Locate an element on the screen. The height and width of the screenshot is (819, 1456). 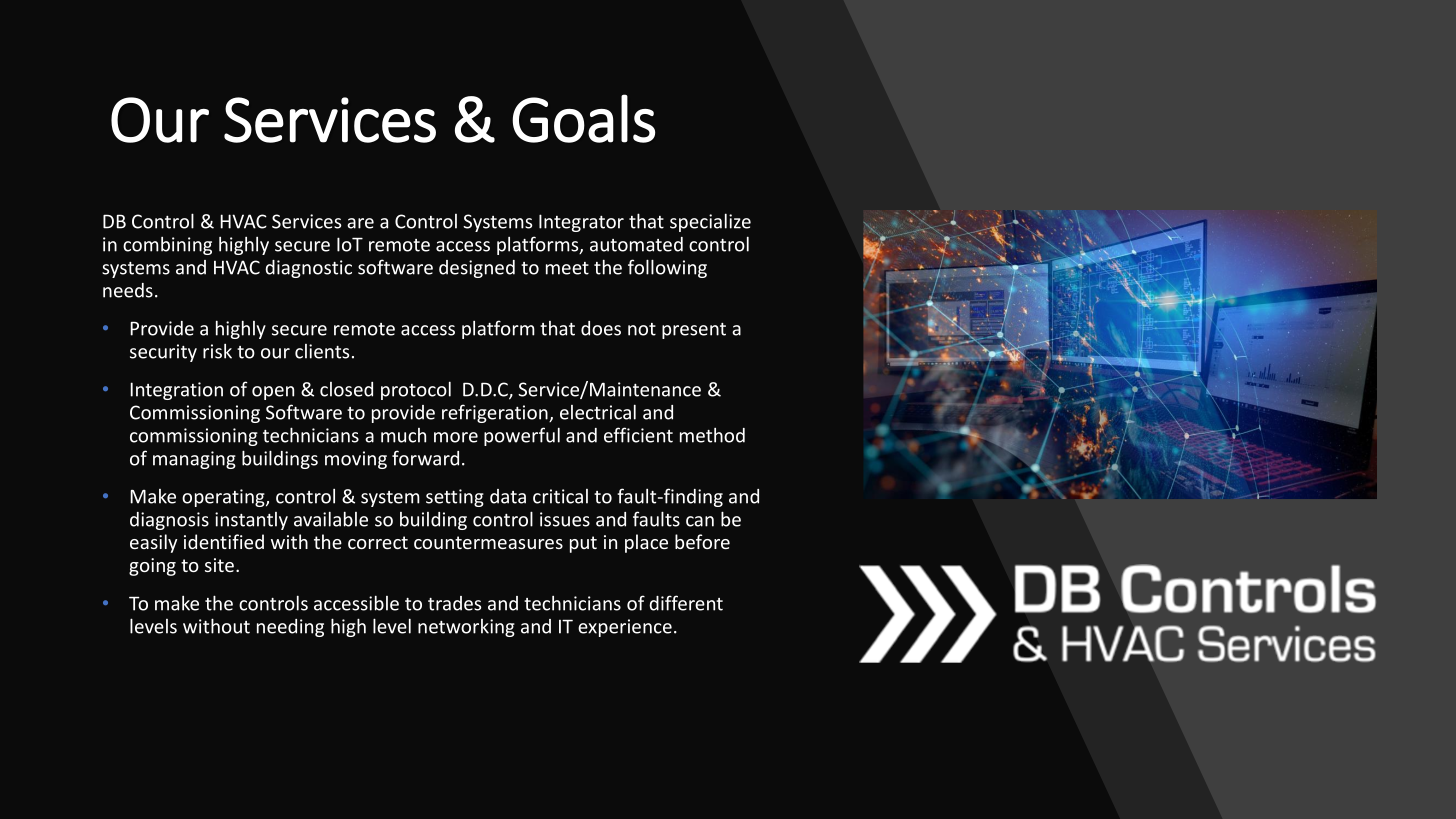
needs is located at coordinates (128, 290).
